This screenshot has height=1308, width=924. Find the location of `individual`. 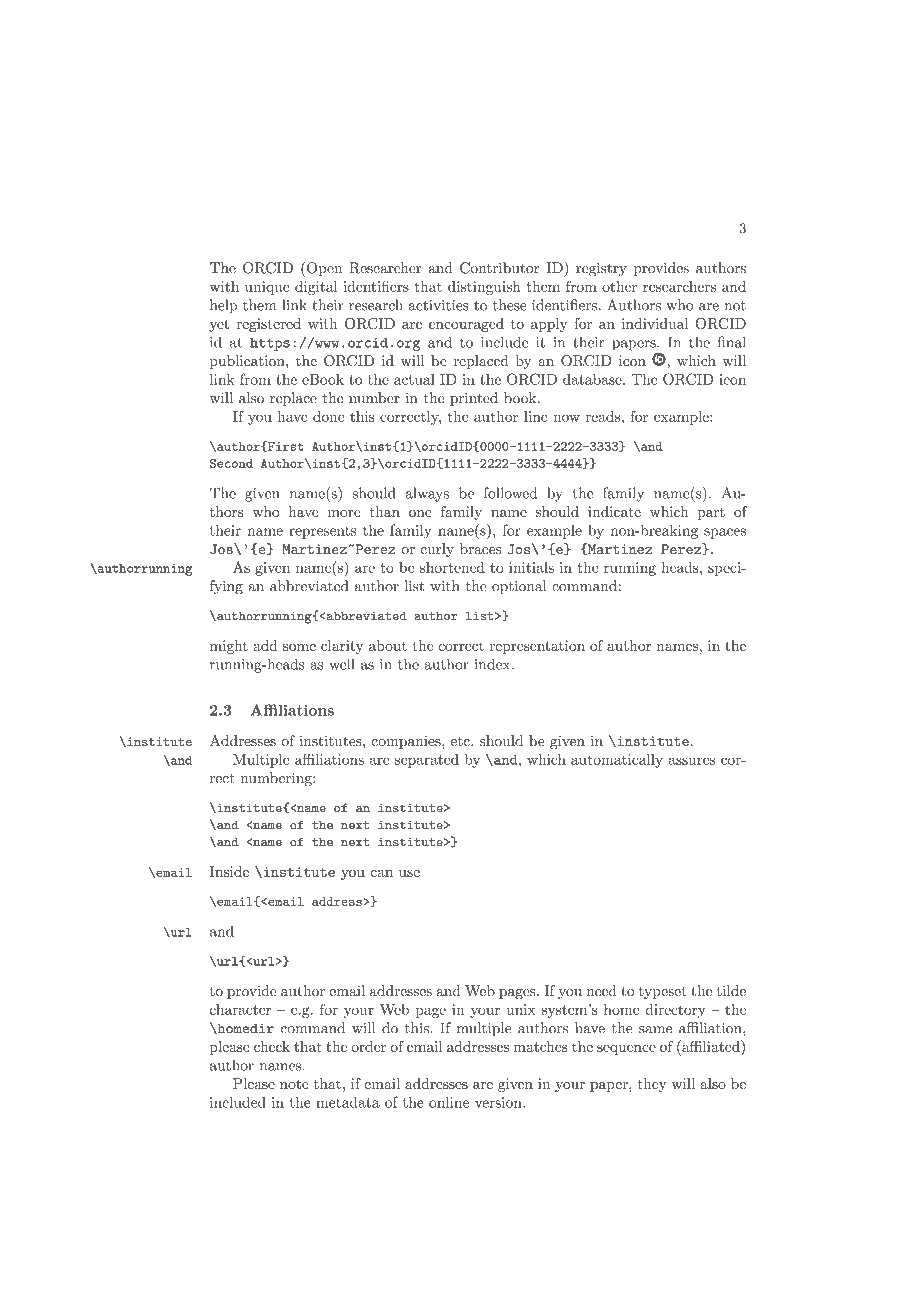

individual is located at coordinates (655, 323).
